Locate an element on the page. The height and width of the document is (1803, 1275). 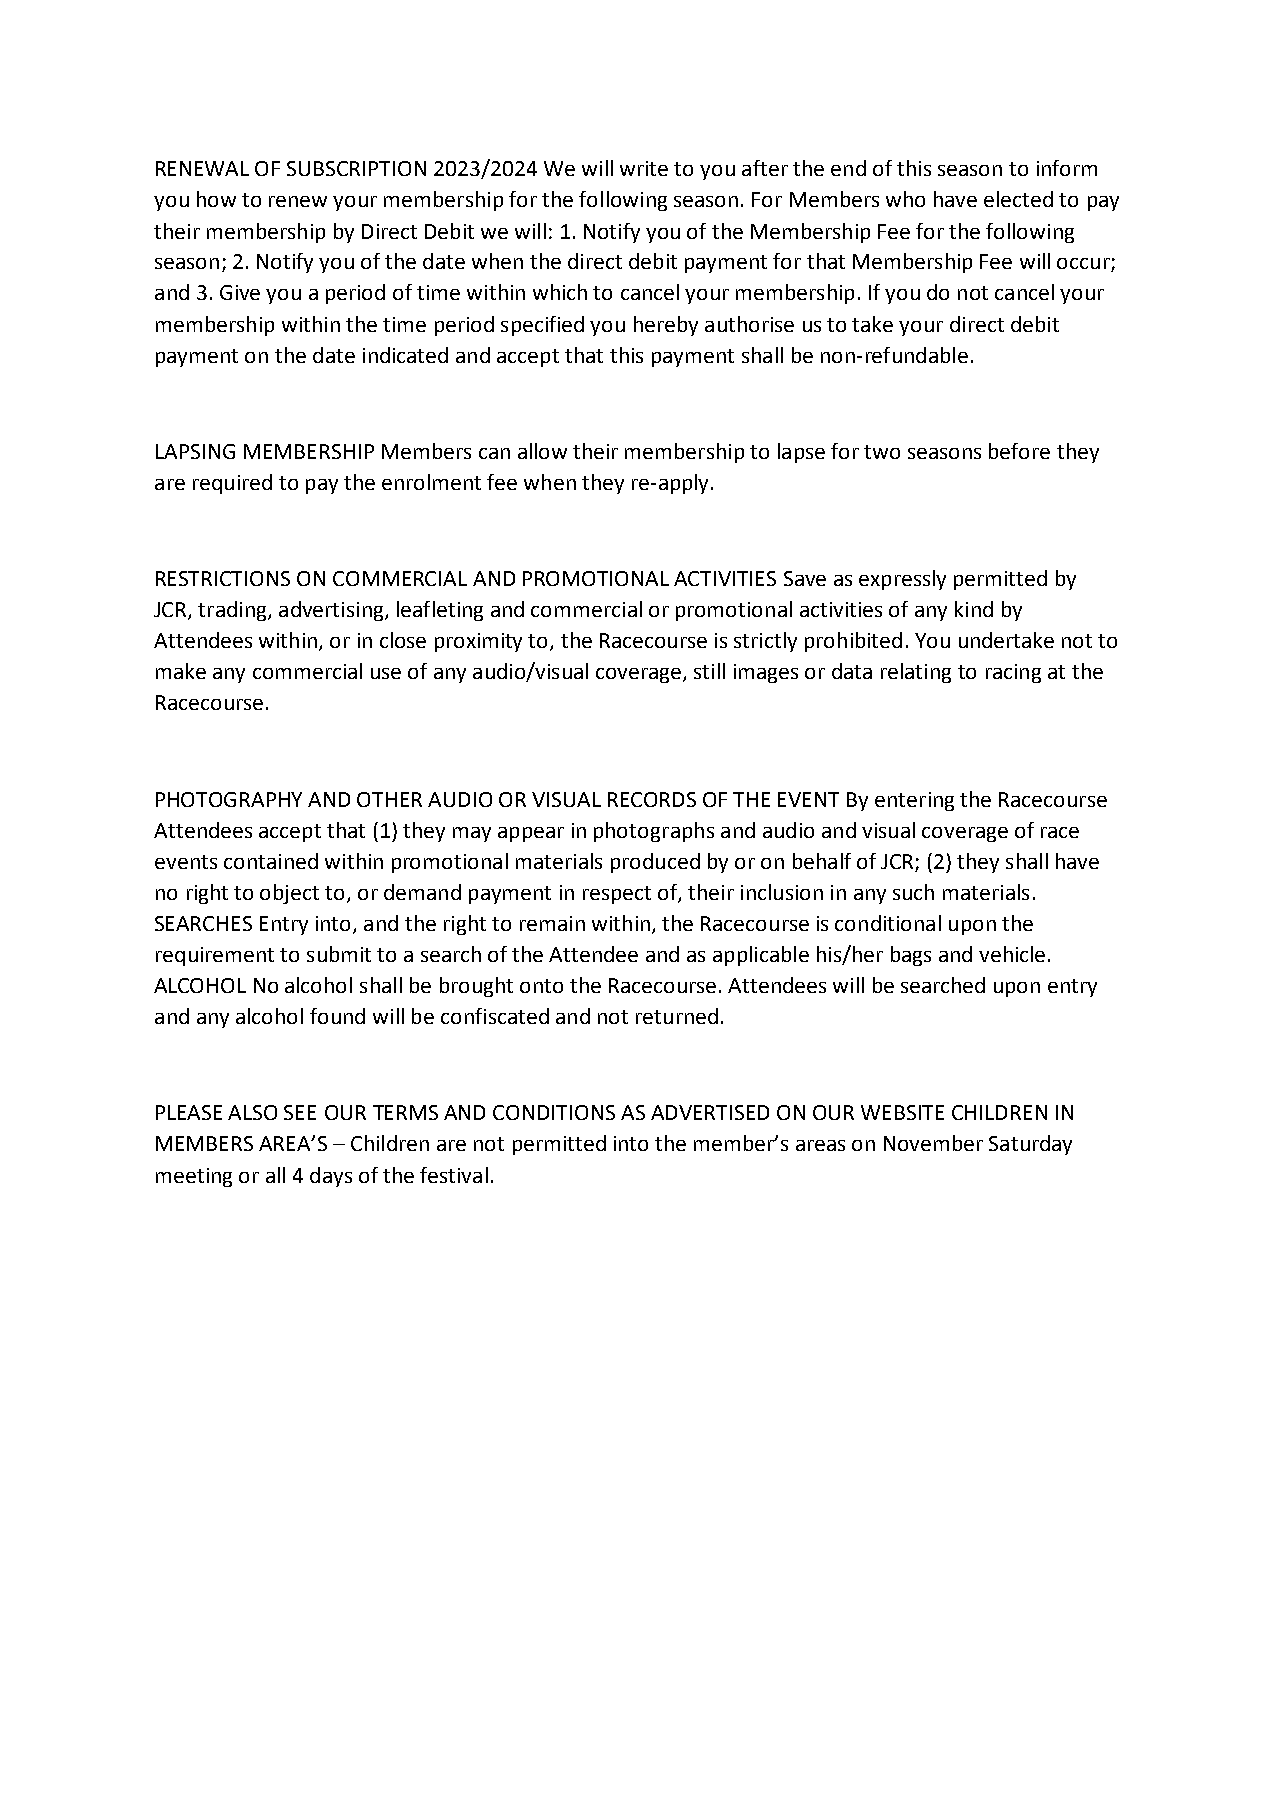
SEE is located at coordinates (300, 1112).
